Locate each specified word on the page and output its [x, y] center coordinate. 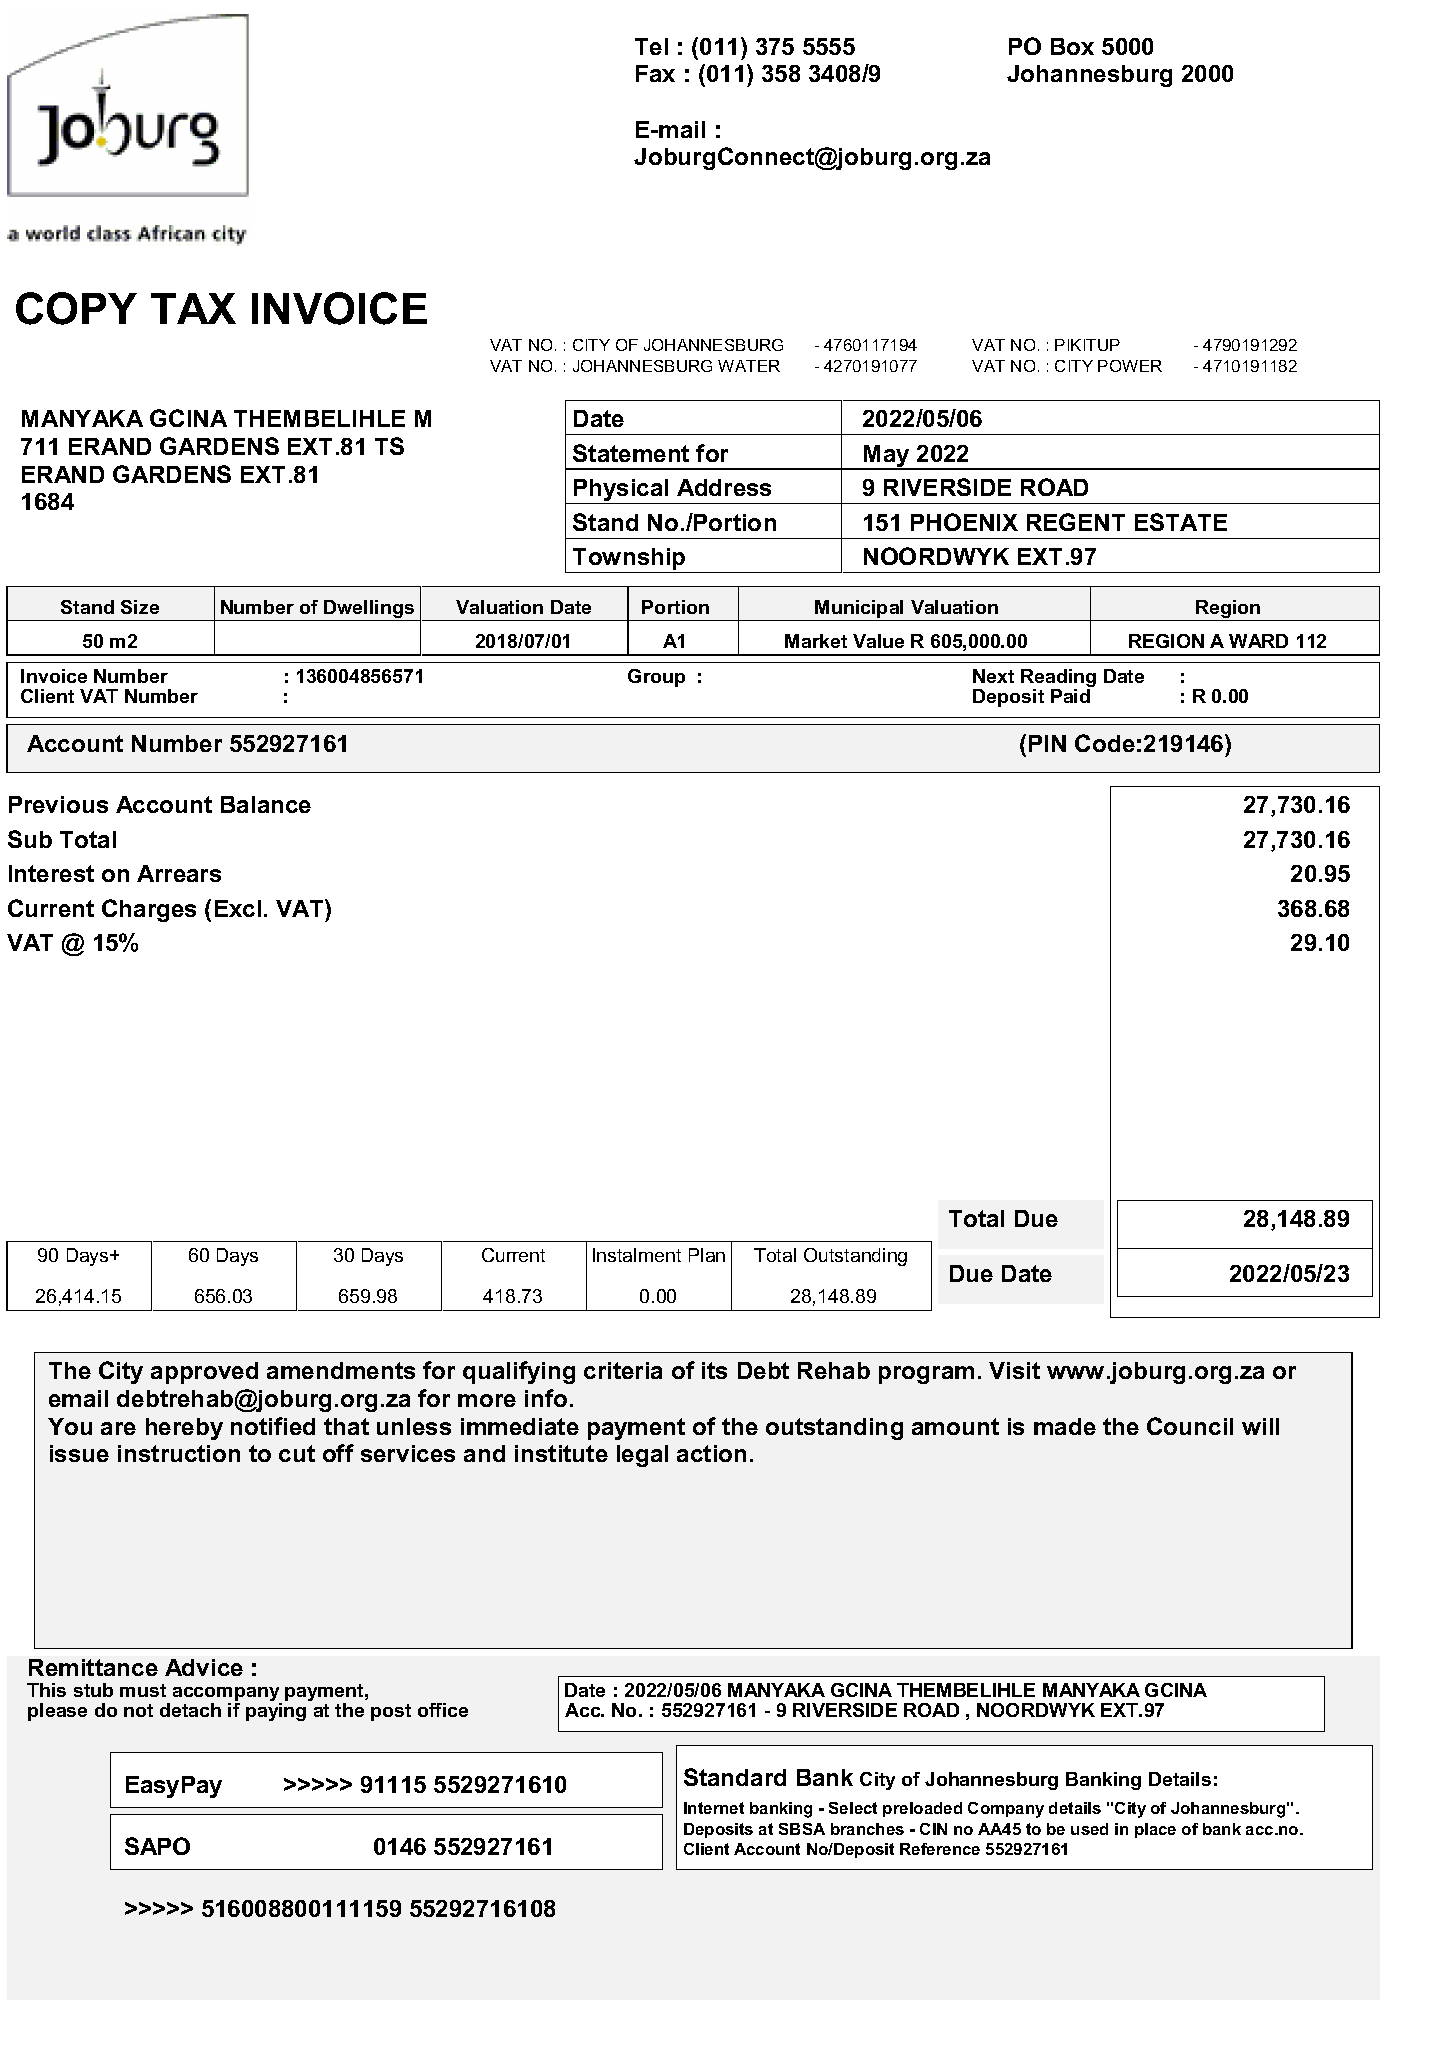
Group [656, 678]
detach [190, 1710]
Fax [655, 73]
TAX [193, 308]
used [1089, 1829]
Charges [149, 910]
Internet [714, 1808]
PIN [1047, 743]
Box [1072, 46]
